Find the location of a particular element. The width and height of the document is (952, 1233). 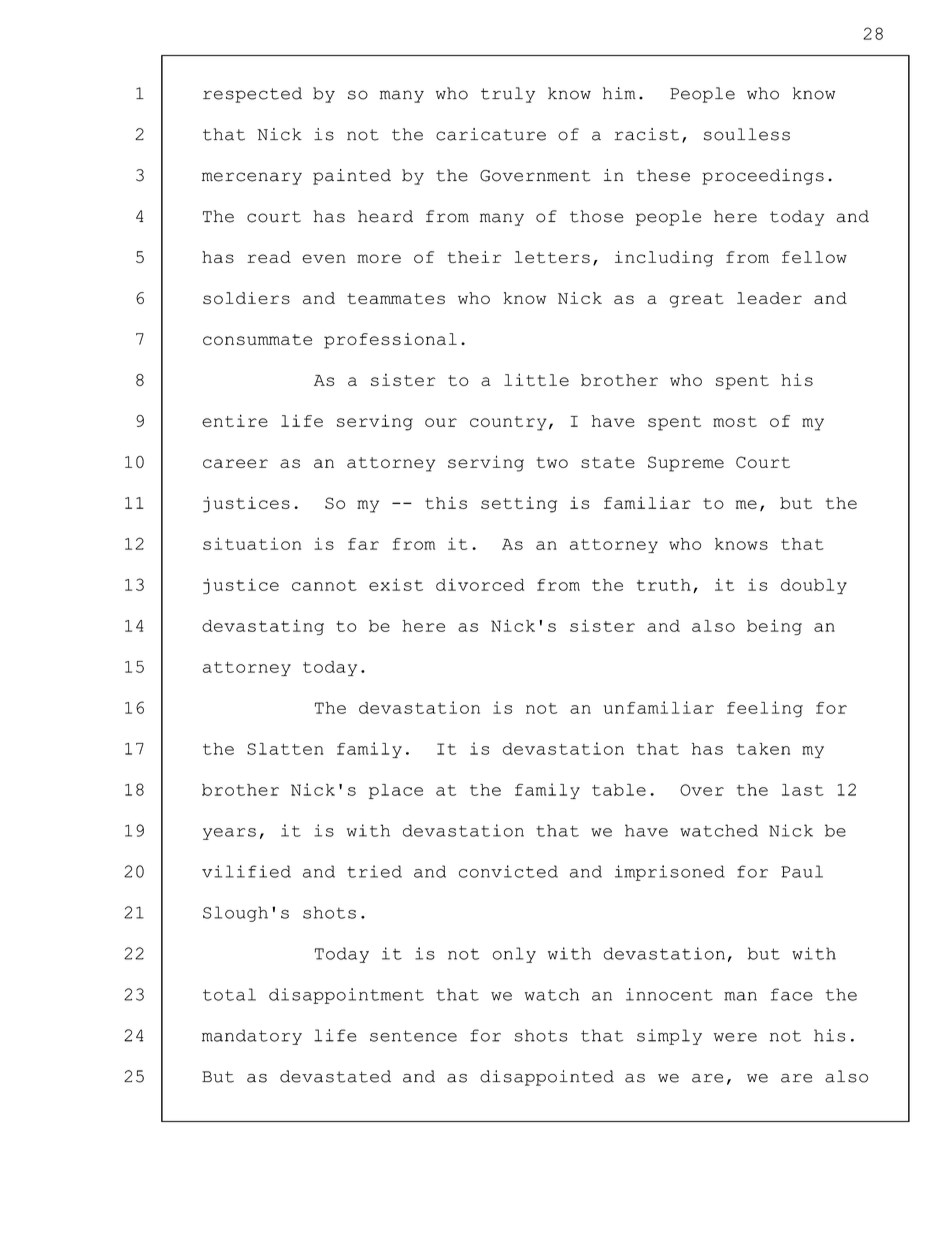

table is located at coordinates (619, 790).
